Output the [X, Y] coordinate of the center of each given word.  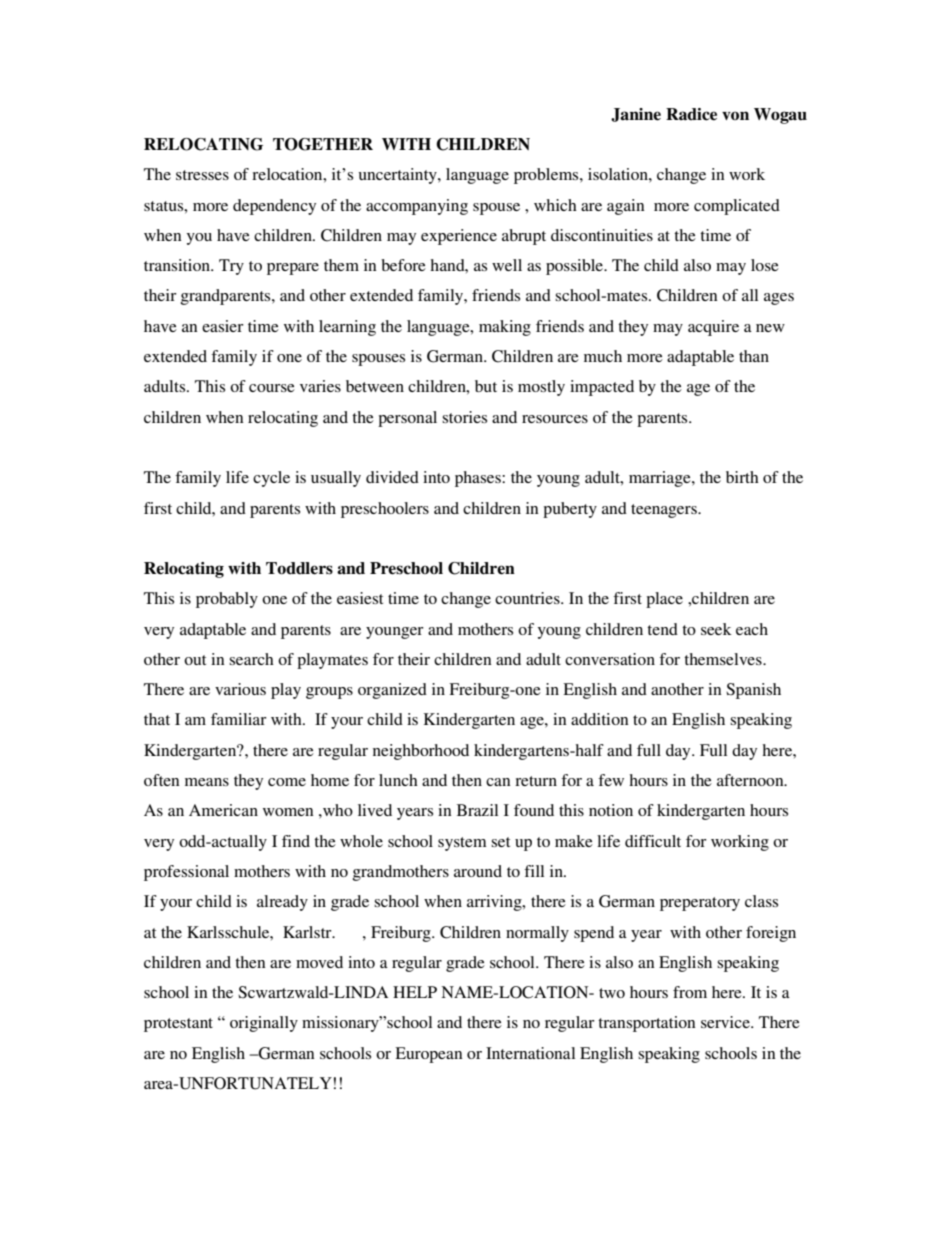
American [223, 810]
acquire [713, 328]
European [429, 1055]
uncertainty [398, 176]
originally [264, 1024]
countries [528, 598]
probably [227, 600]
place [664, 600]
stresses [202, 175]
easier [223, 326]
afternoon [751, 780]
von [735, 115]
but [486, 386]
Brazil [477, 810]
